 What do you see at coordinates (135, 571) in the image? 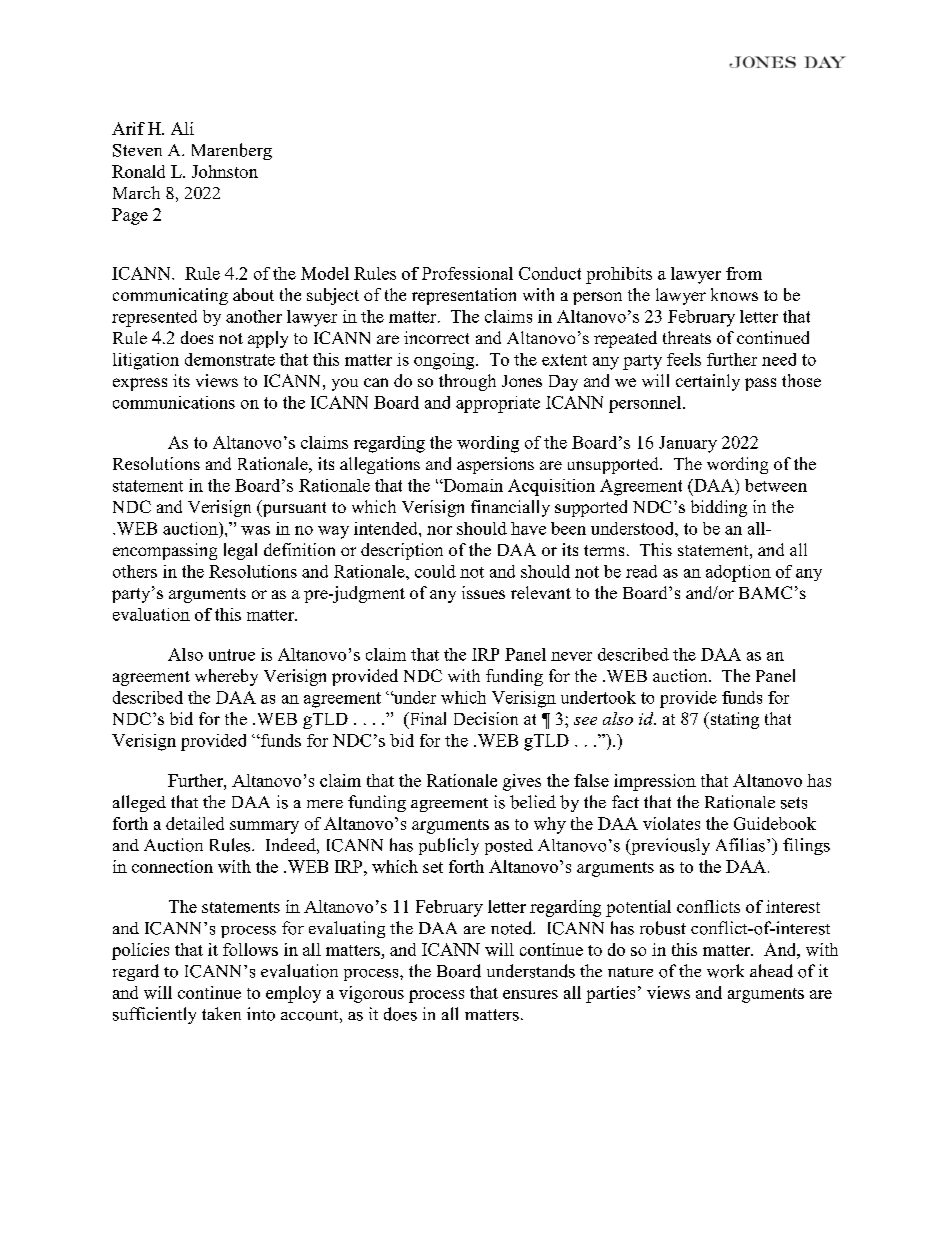
I see `others` at bounding box center [135, 571].
